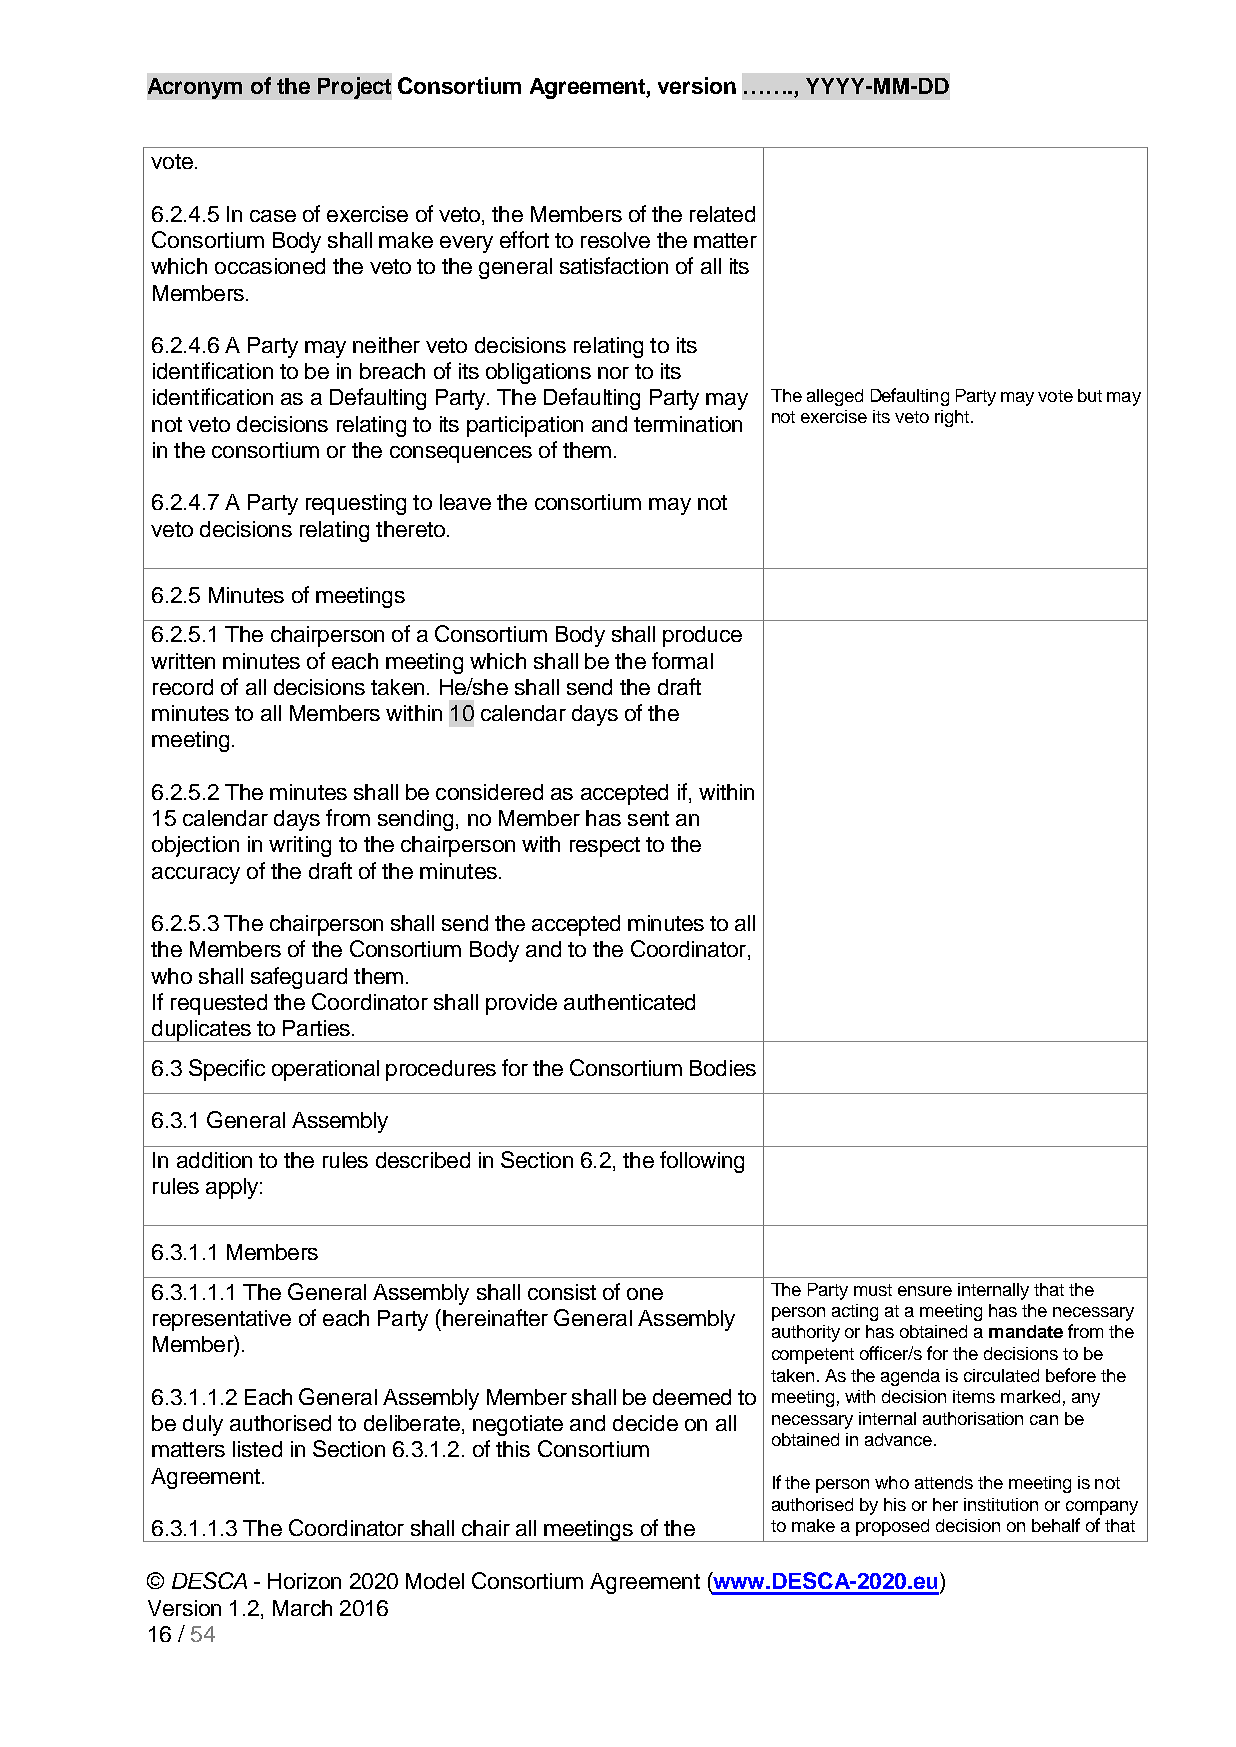 This document has height=1747, width=1236. I want to click on March, so click(302, 1608).
